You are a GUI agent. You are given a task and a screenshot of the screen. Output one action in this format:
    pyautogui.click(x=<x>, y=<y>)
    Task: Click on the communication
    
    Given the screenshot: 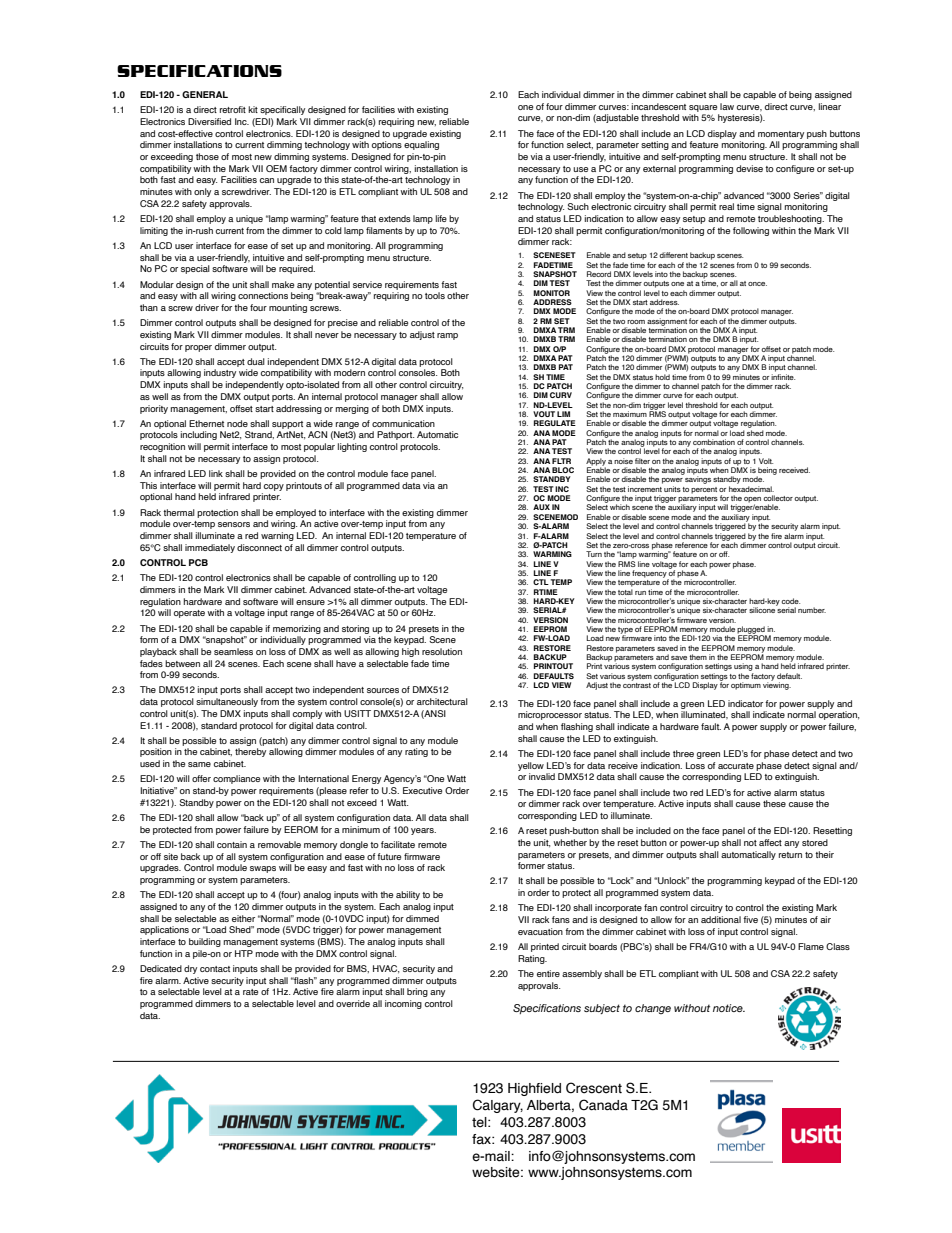 What is the action you would take?
    pyautogui.click(x=403, y=423)
